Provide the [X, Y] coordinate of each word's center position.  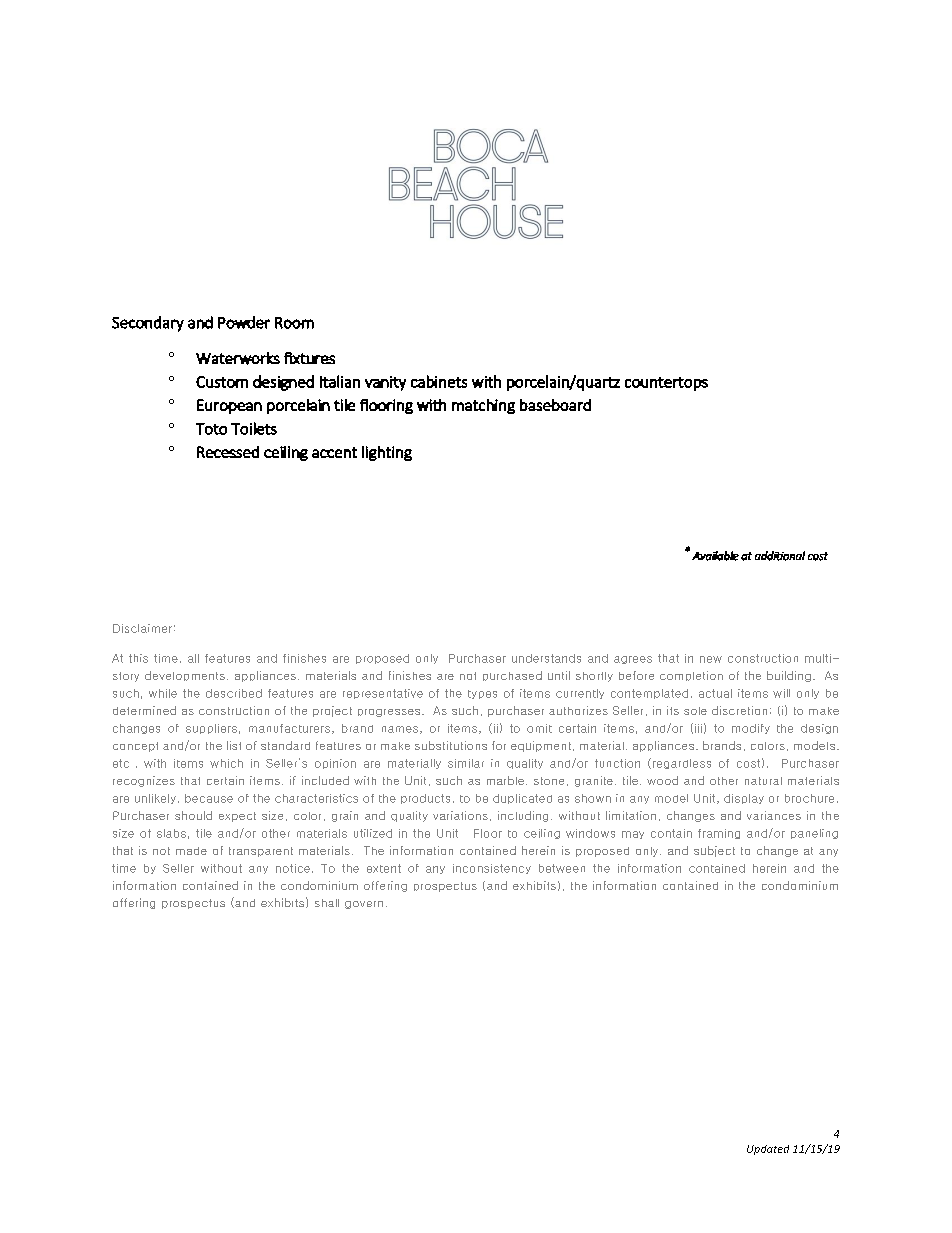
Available [715, 556]
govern [364, 905]
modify [751, 729]
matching [483, 406]
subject [714, 851]
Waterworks [238, 358]
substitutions [451, 745]
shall [327, 903]
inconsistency [492, 869]
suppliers [211, 729]
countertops [666, 384]
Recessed [228, 452]
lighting [387, 453]
